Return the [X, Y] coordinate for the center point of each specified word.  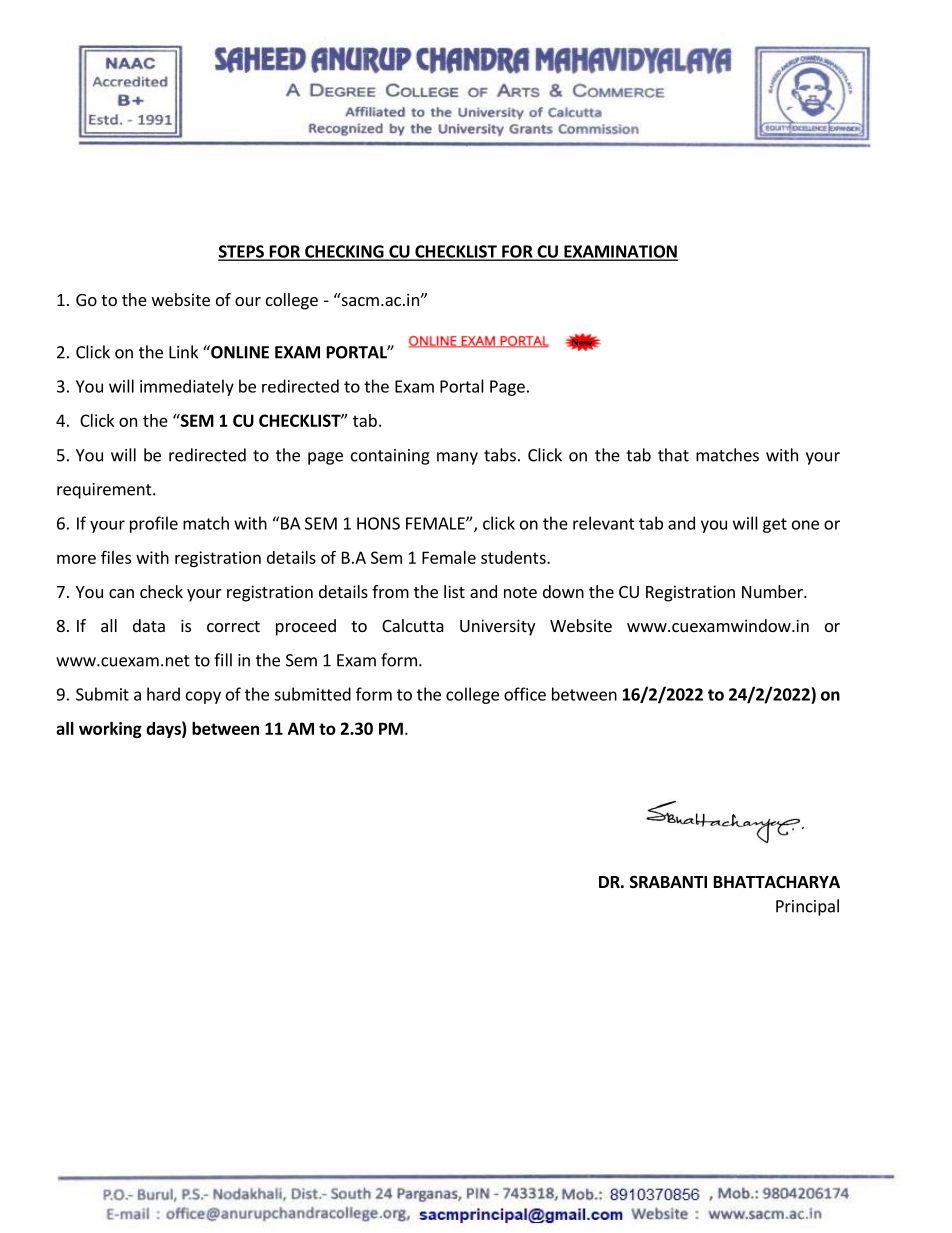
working [110, 730]
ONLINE [239, 352]
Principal [807, 907]
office [525, 694]
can [121, 593]
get [775, 525]
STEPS [242, 252]
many [457, 458]
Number [773, 591]
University [497, 627]
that [673, 455]
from [390, 591]
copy [203, 697]
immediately [187, 387]
